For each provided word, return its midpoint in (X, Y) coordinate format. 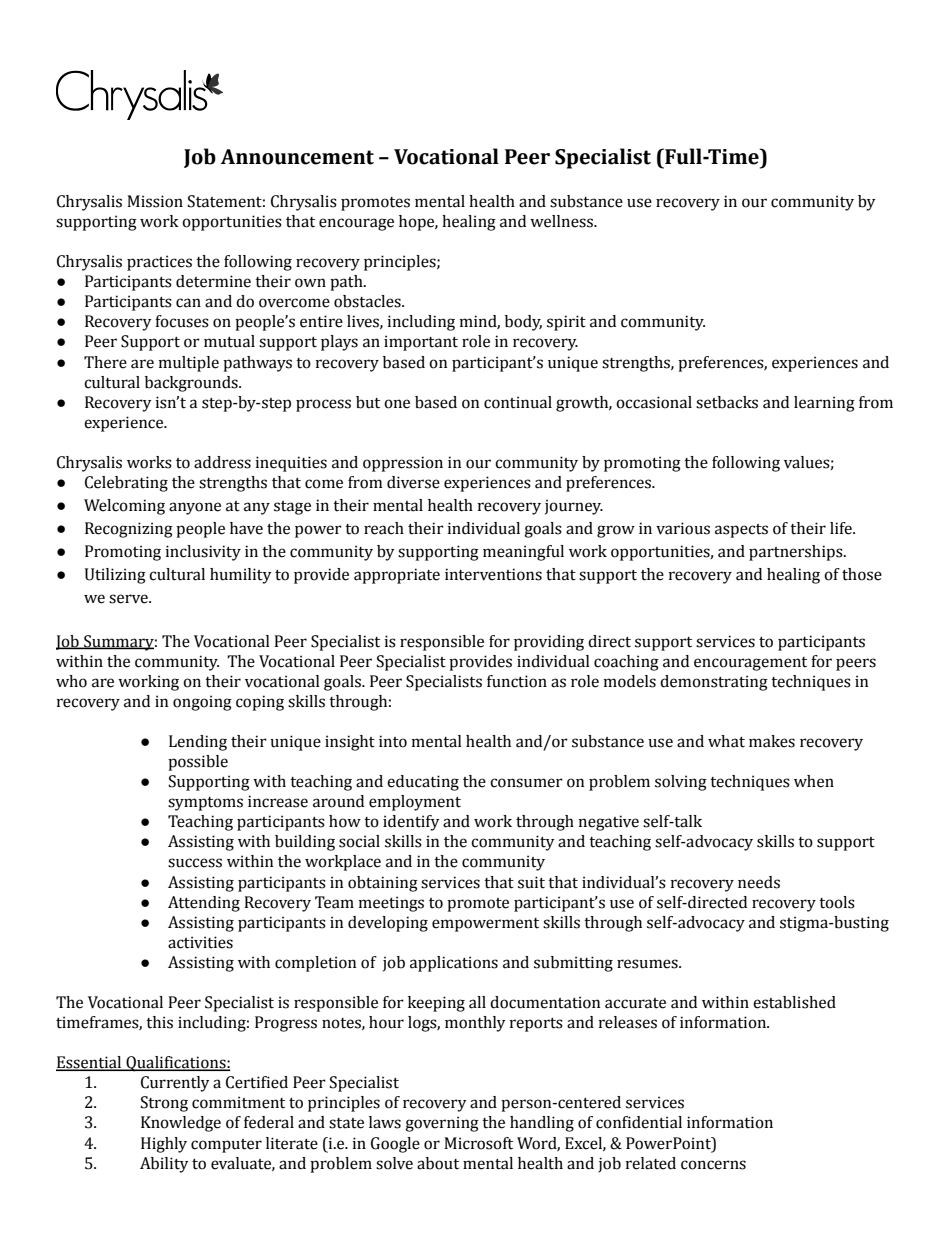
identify (411, 823)
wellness (562, 221)
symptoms (205, 804)
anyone (195, 508)
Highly (164, 1145)
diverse (413, 482)
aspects (741, 531)
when (814, 781)
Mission (155, 201)
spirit (566, 323)
